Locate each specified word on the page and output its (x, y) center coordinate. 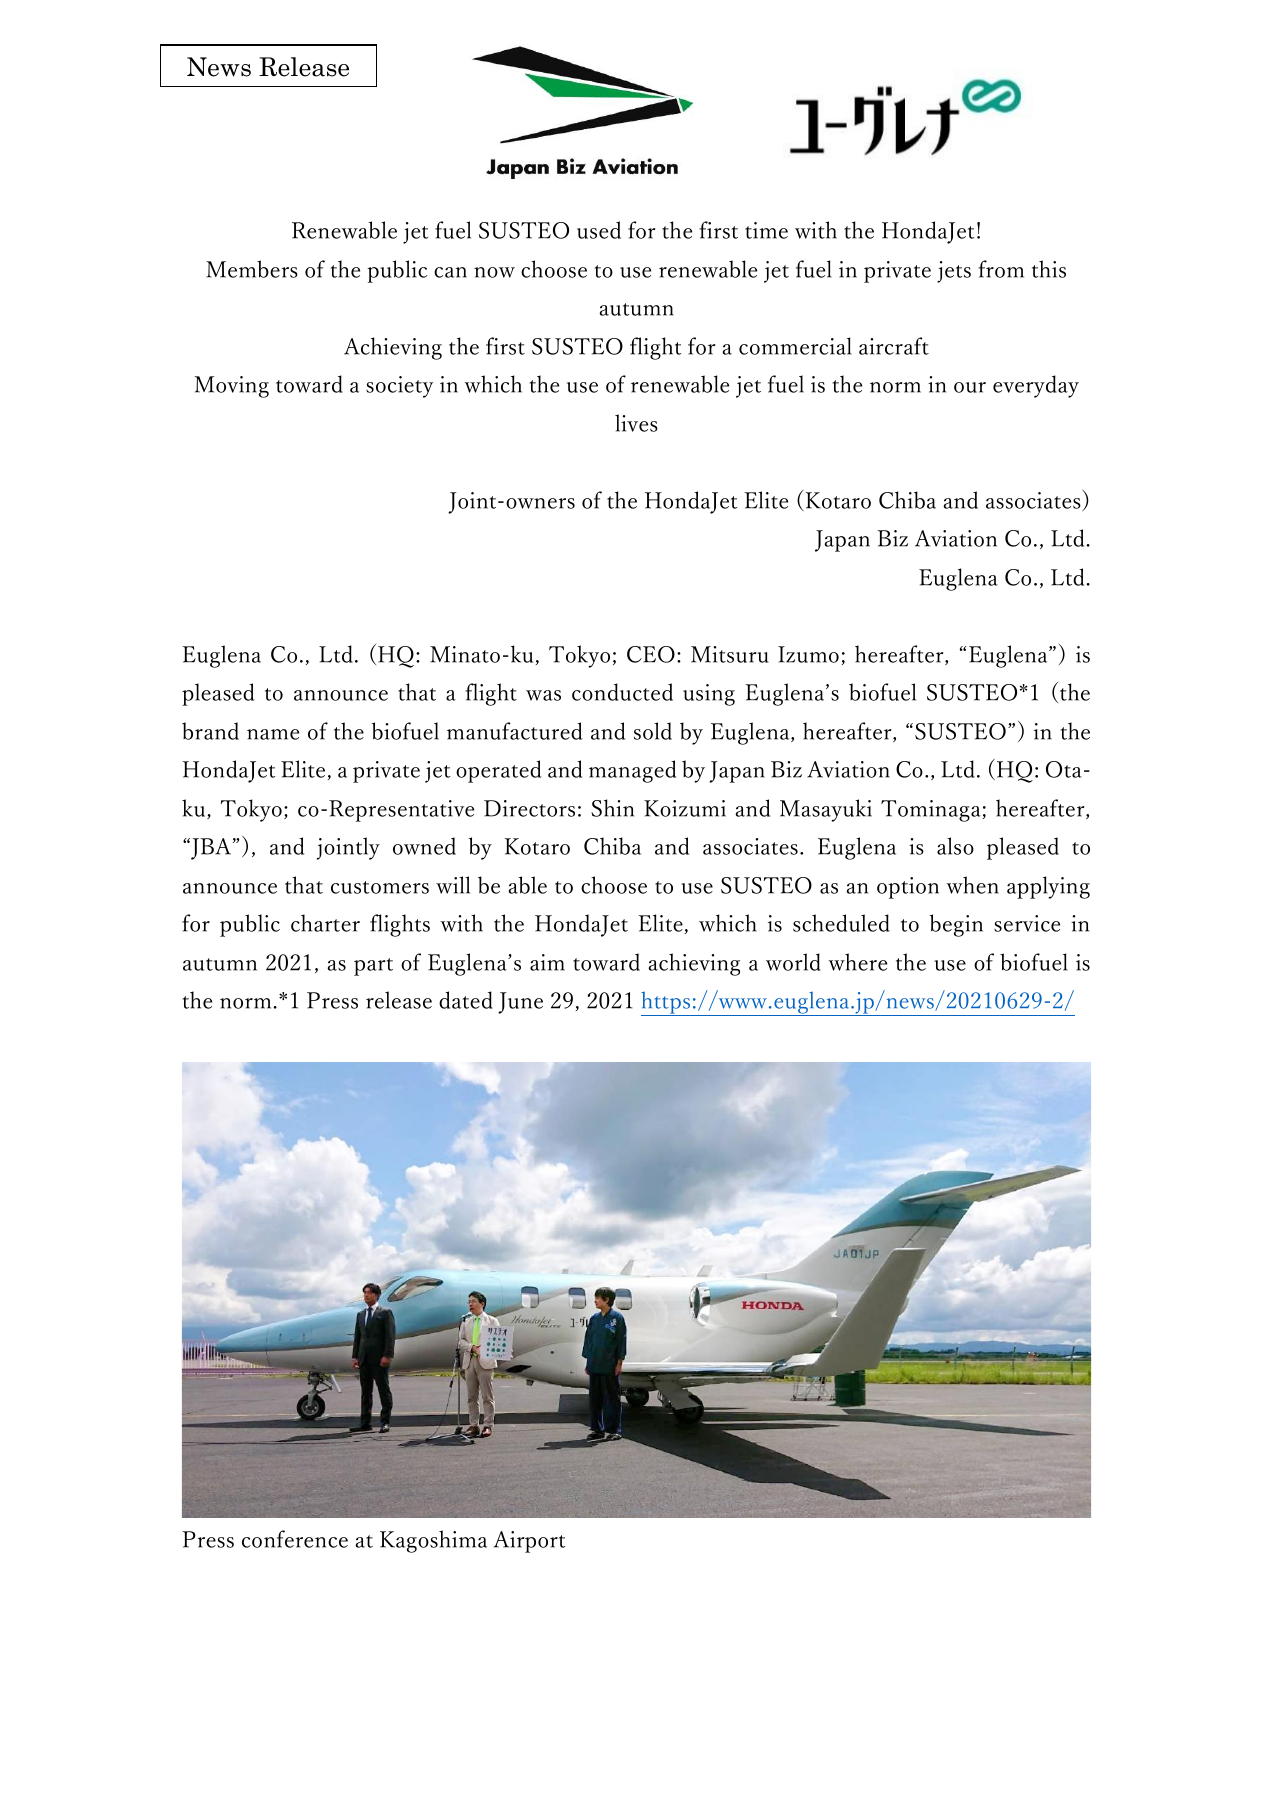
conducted (622, 692)
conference (295, 1539)
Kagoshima (433, 1541)
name (273, 734)
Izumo (808, 654)
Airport (529, 1542)
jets (954, 272)
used (599, 230)
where (857, 962)
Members (252, 269)
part (373, 967)
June (520, 1003)
